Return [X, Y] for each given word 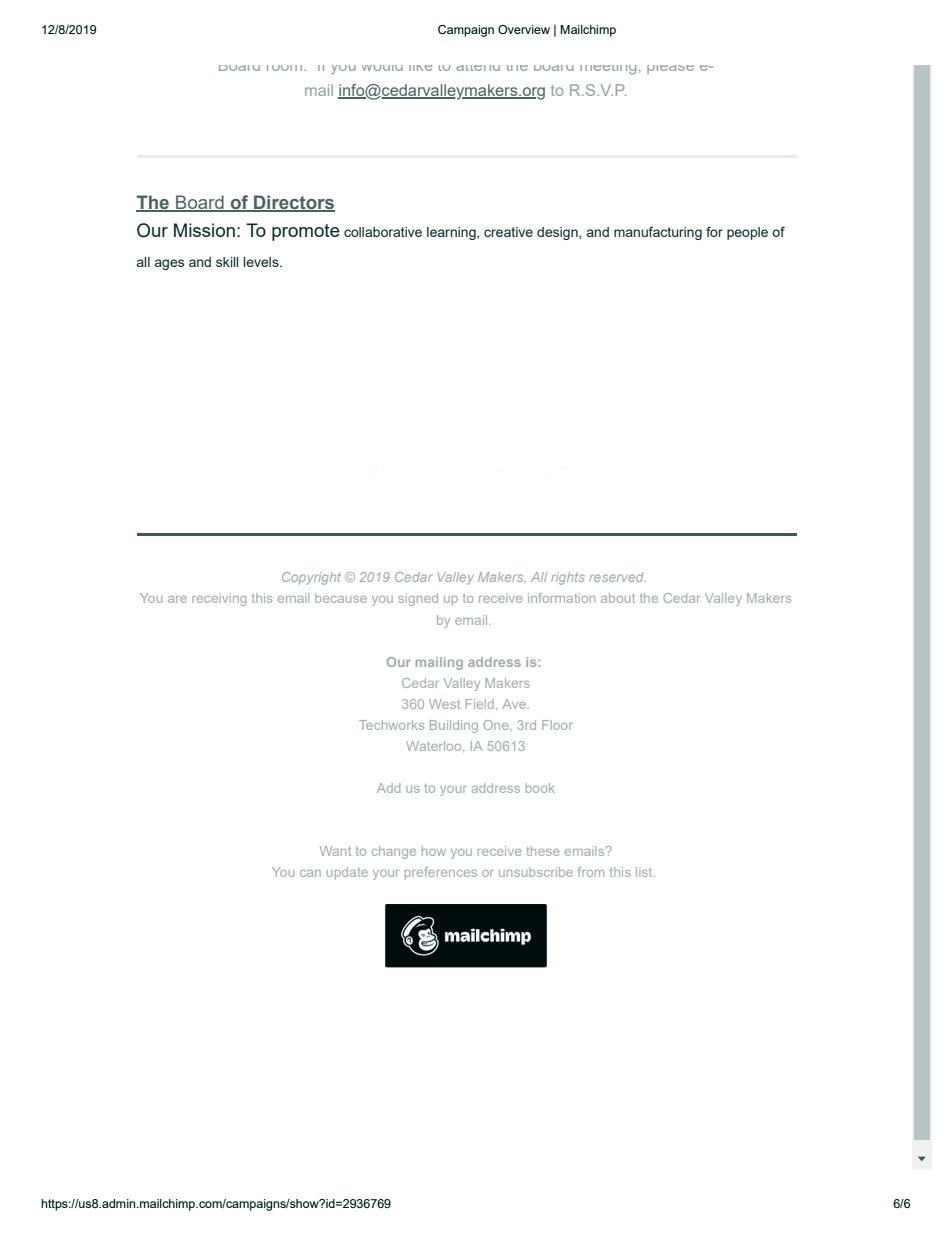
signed [418, 599]
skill [227, 262]
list [645, 872]
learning [452, 233]
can [310, 873]
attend [478, 68]
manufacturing [658, 233]
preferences [441, 873]
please [670, 69]
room [286, 68]
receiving [219, 599]
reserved [617, 577]
